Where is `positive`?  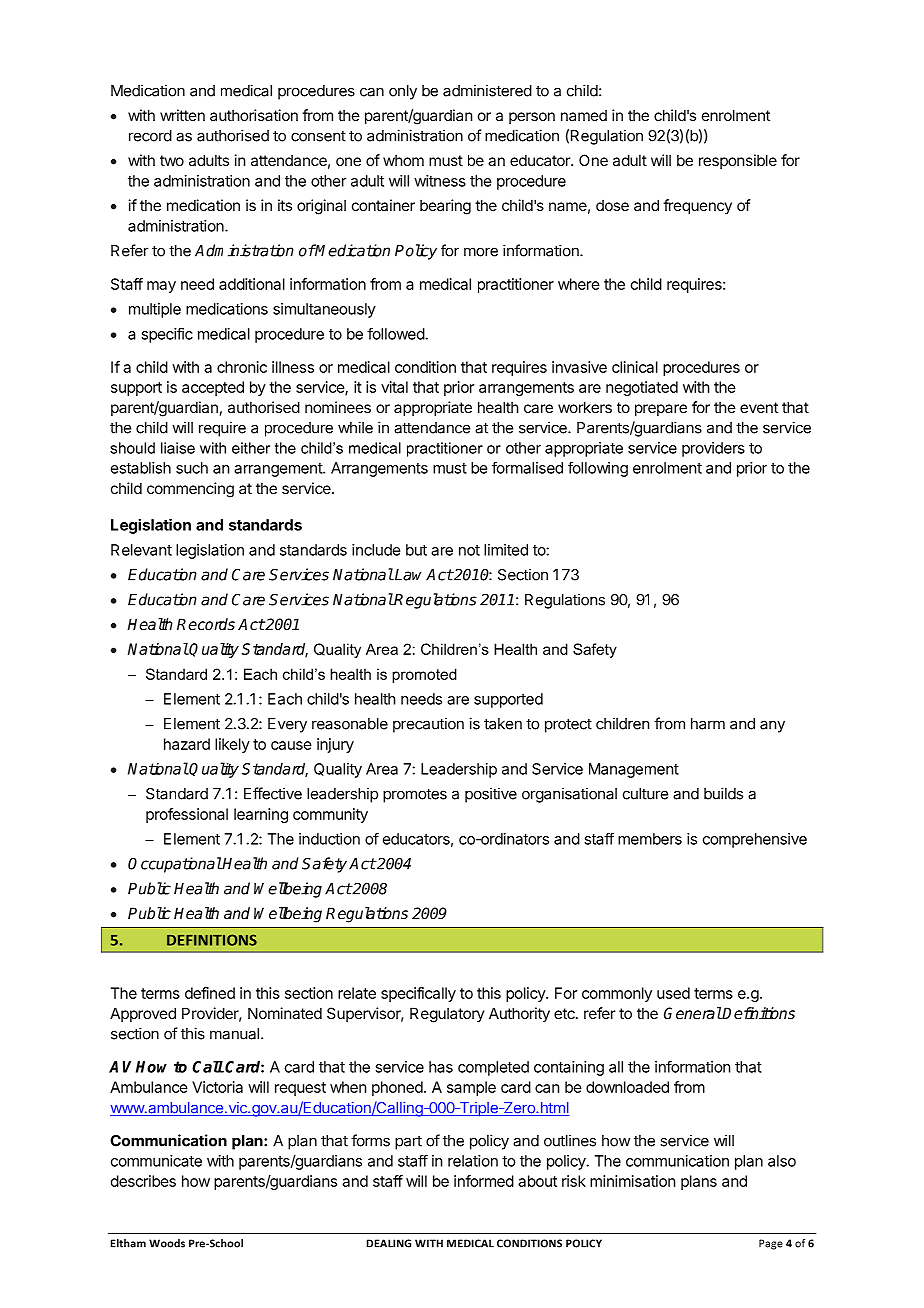
positive is located at coordinates (491, 795).
